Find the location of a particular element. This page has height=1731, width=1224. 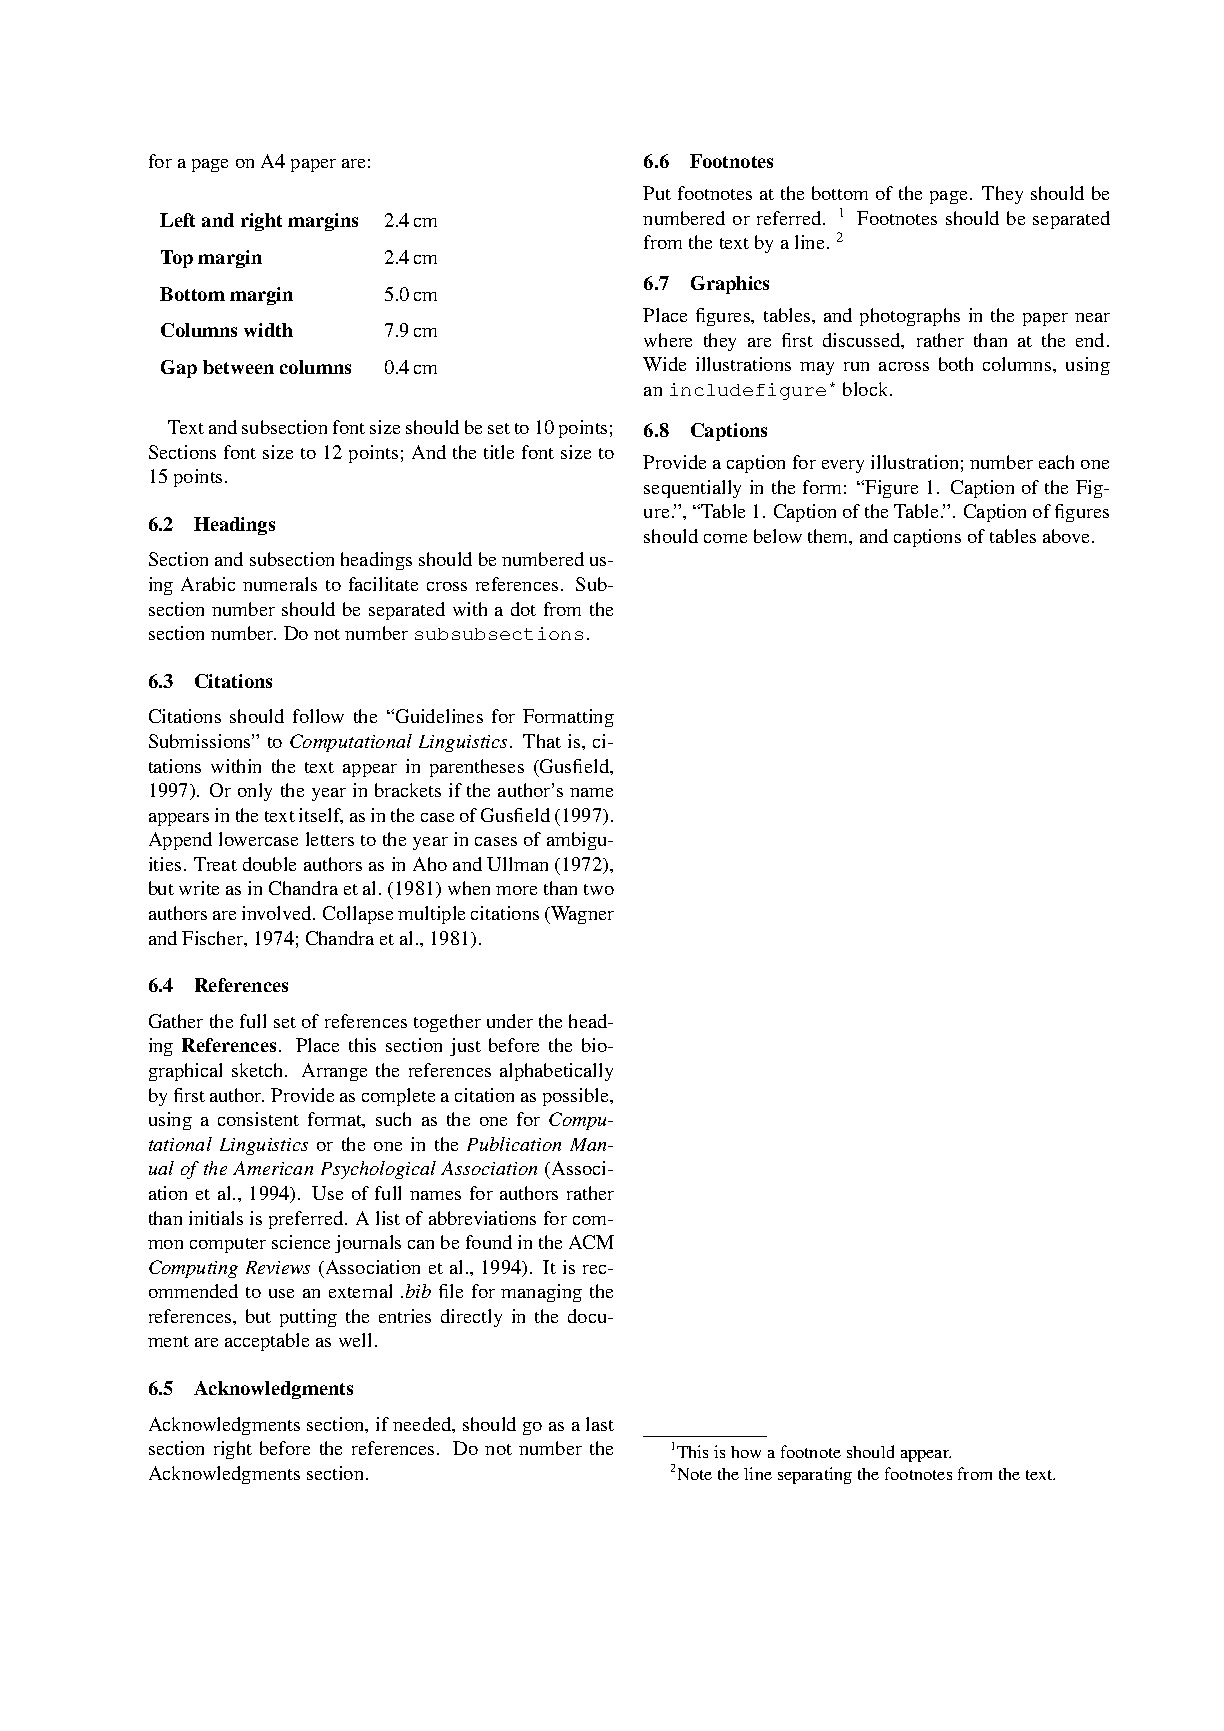

Graphics is located at coordinates (730, 285).
